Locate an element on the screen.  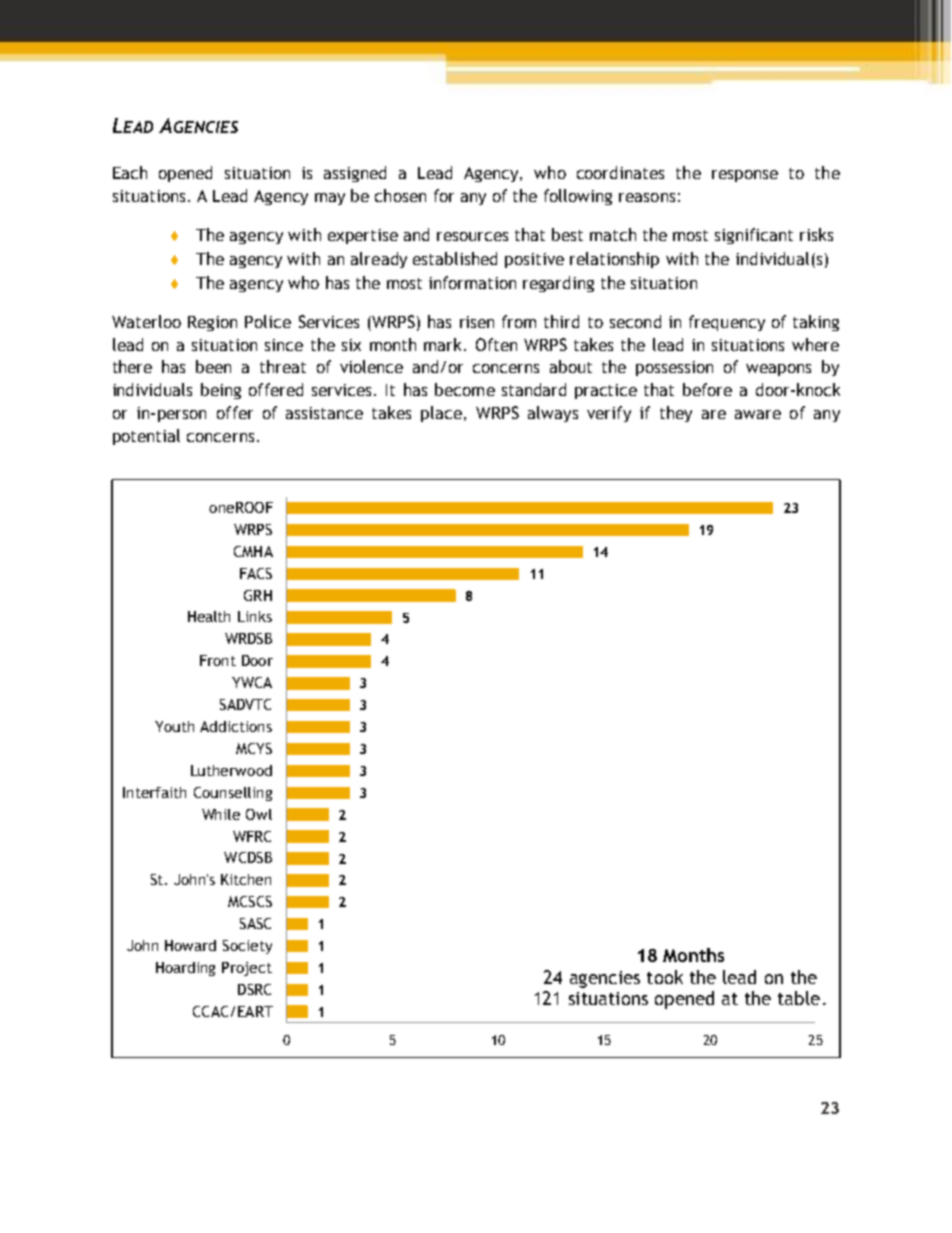
resources is located at coordinates (472, 236).
